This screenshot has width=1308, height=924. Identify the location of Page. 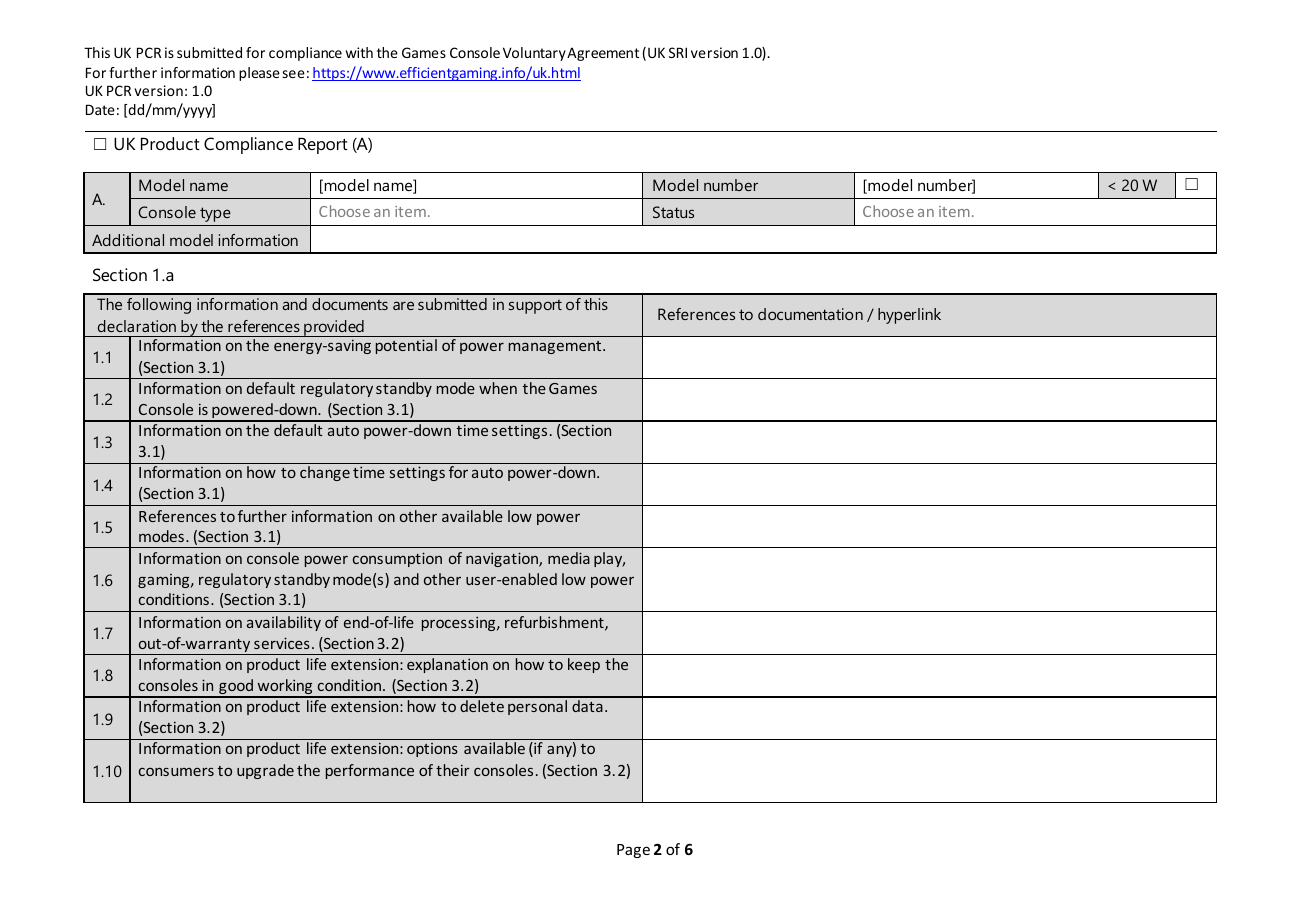
(633, 851).
